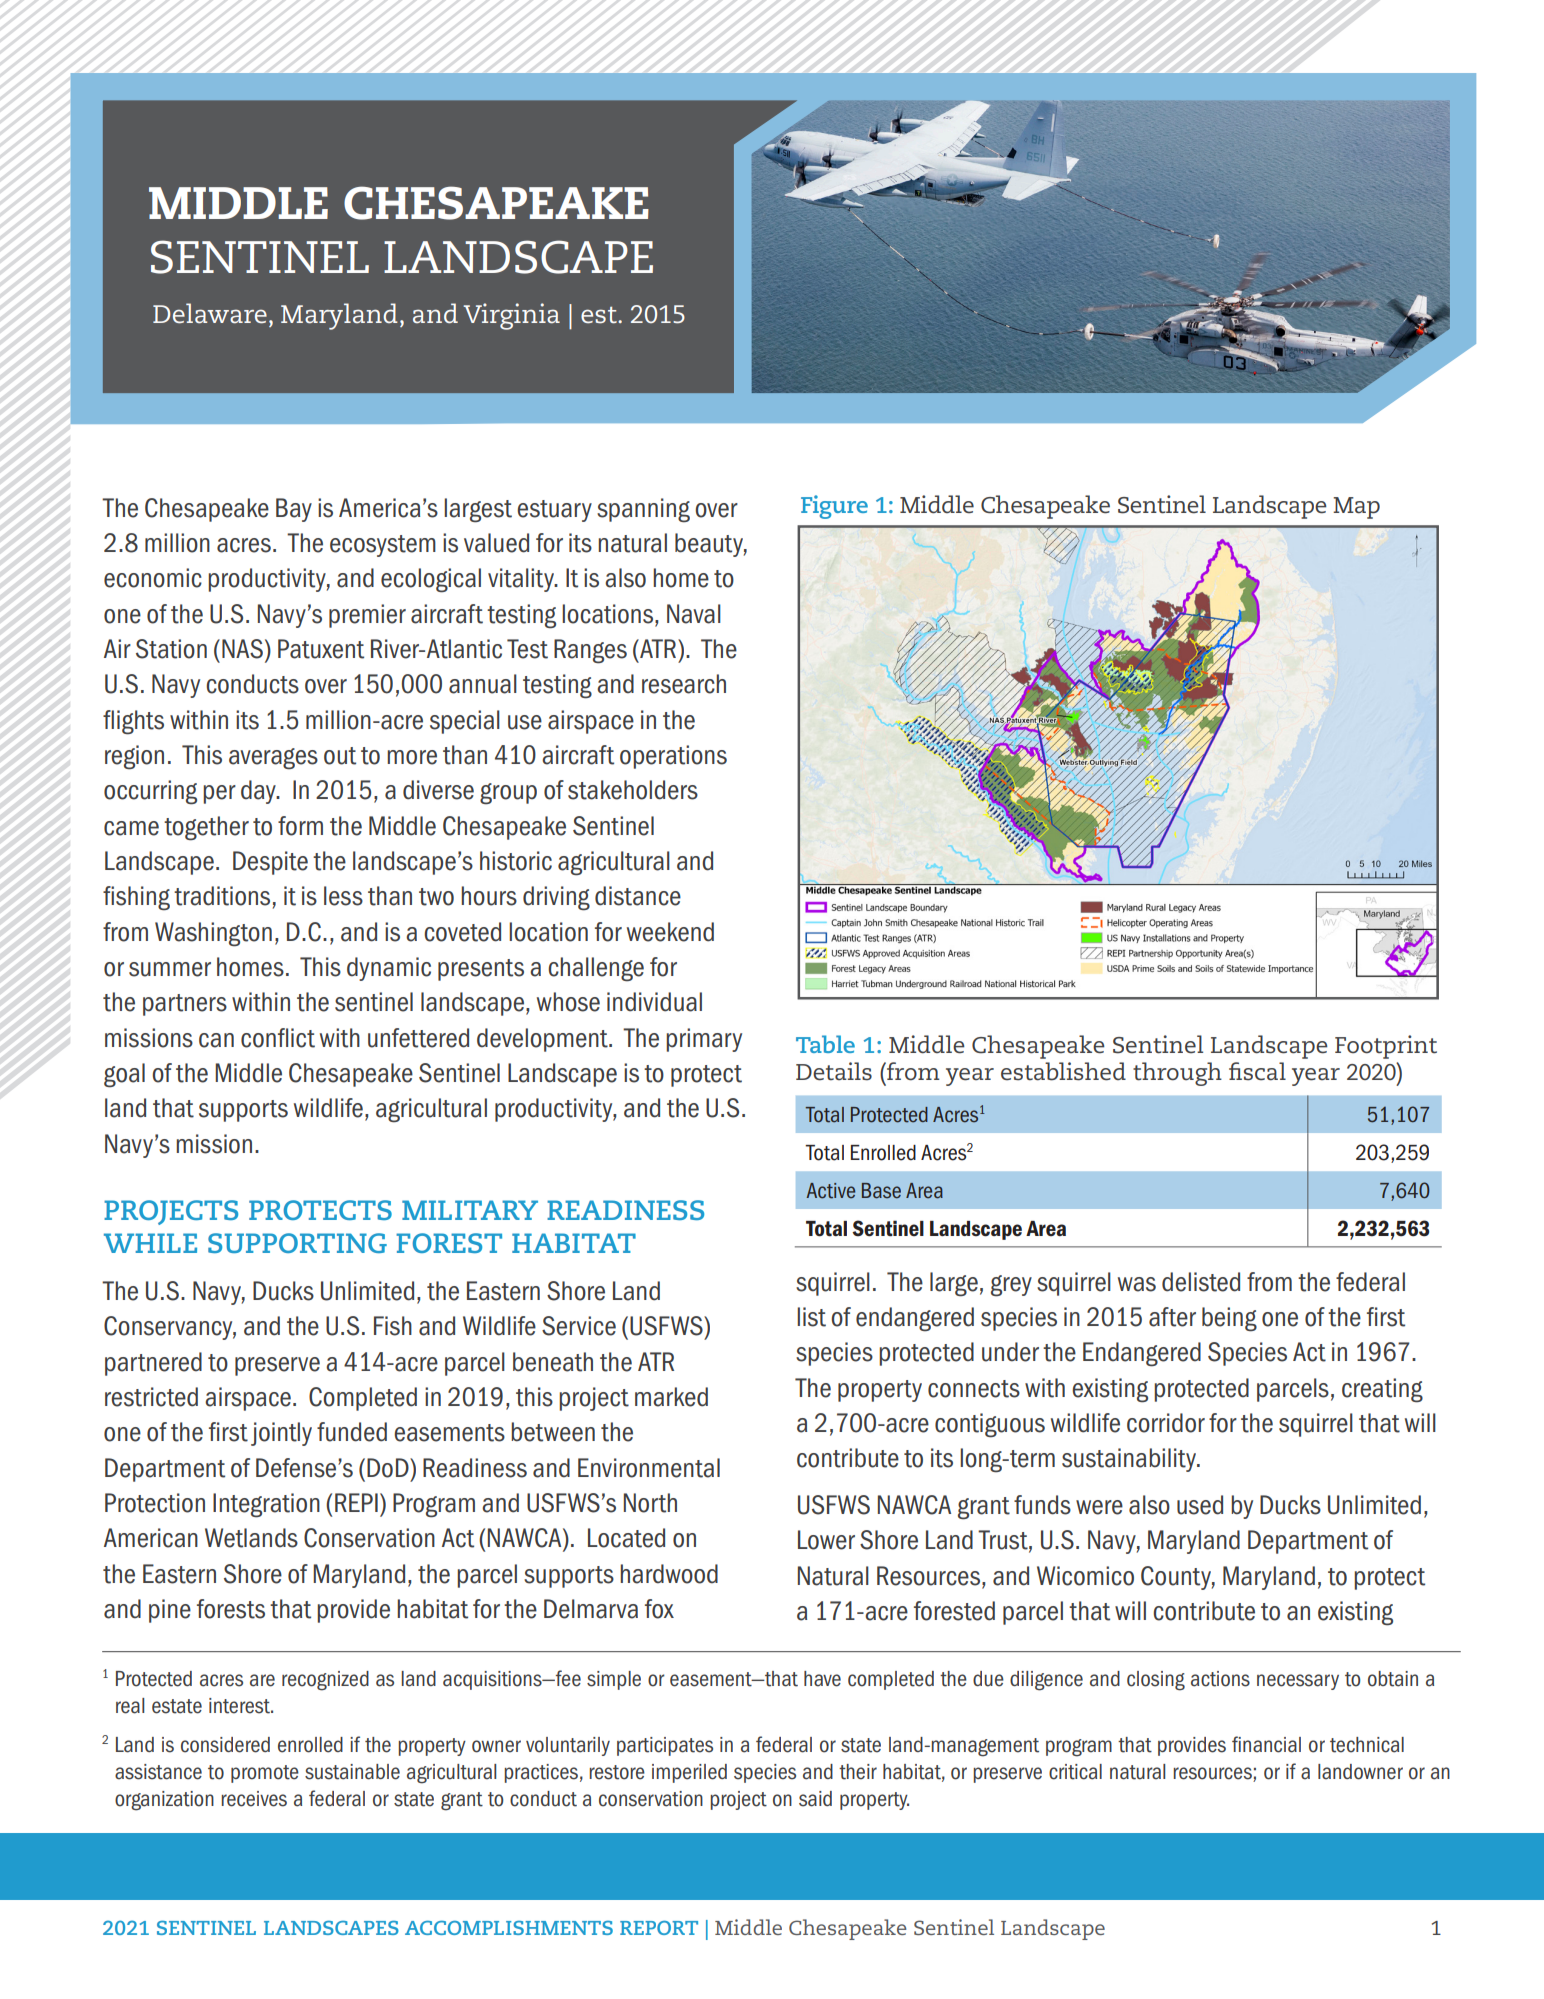  What do you see at coordinates (254, 1799) in the screenshot?
I see `receives` at bounding box center [254, 1799].
